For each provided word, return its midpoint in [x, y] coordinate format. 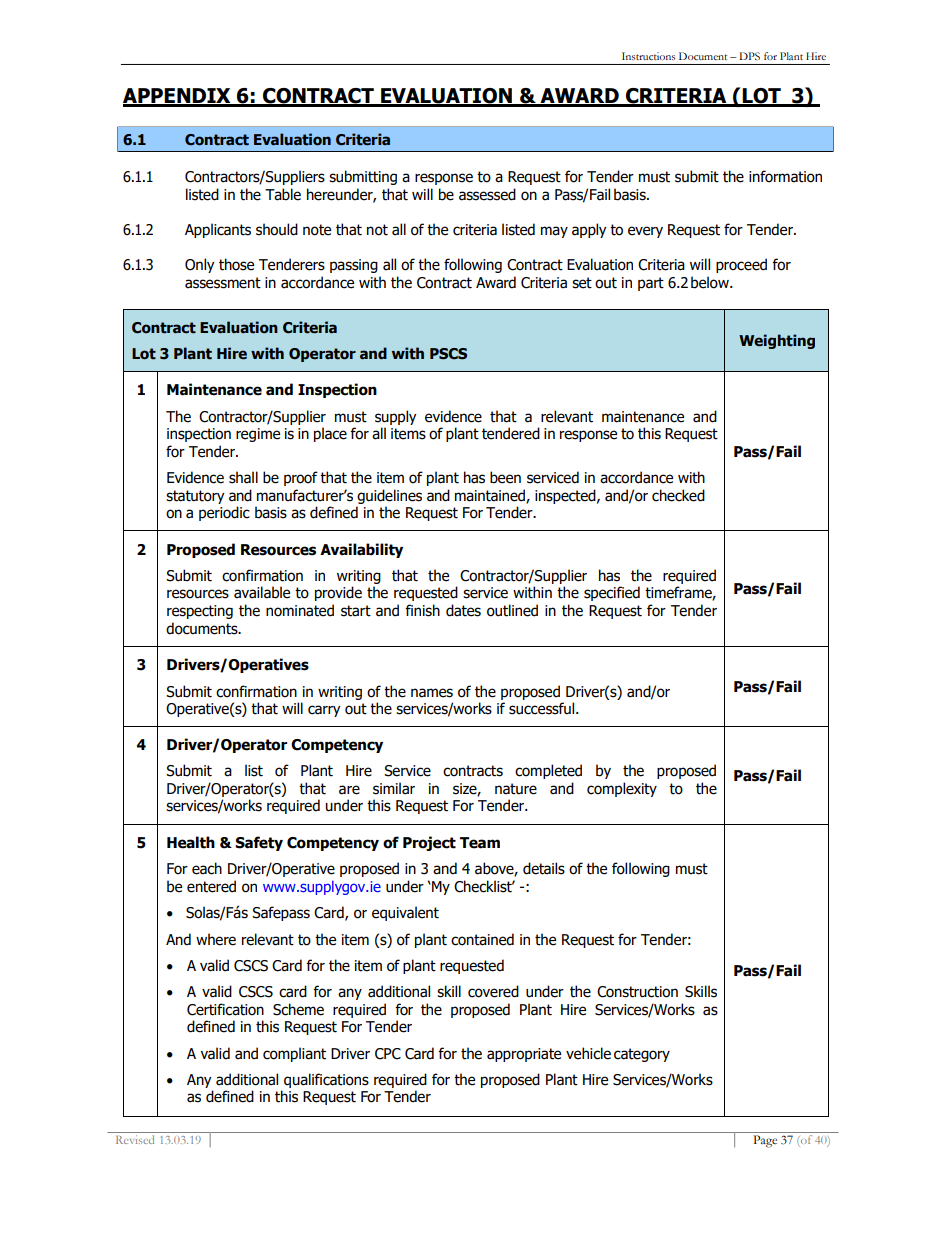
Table [283, 194]
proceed [741, 265]
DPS [749, 56]
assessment [223, 283]
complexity [622, 789]
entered [211, 886]
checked [678, 495]
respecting [200, 612]
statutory [195, 497]
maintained [491, 496]
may [554, 232]
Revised [135, 1139]
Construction [637, 992]
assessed [487, 194]
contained [482, 939]
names [432, 693]
